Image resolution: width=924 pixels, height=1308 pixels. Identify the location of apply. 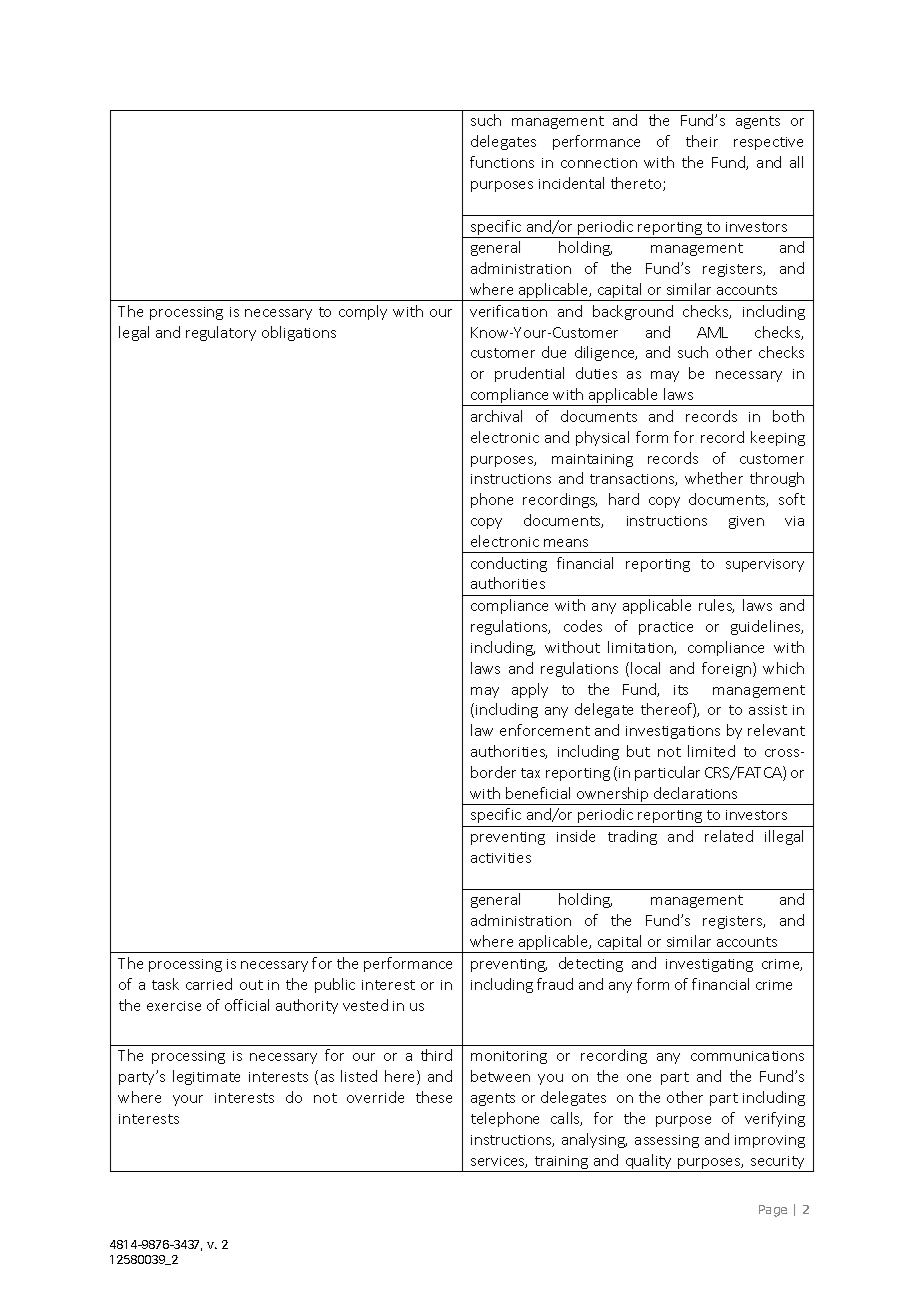
(530, 690).
